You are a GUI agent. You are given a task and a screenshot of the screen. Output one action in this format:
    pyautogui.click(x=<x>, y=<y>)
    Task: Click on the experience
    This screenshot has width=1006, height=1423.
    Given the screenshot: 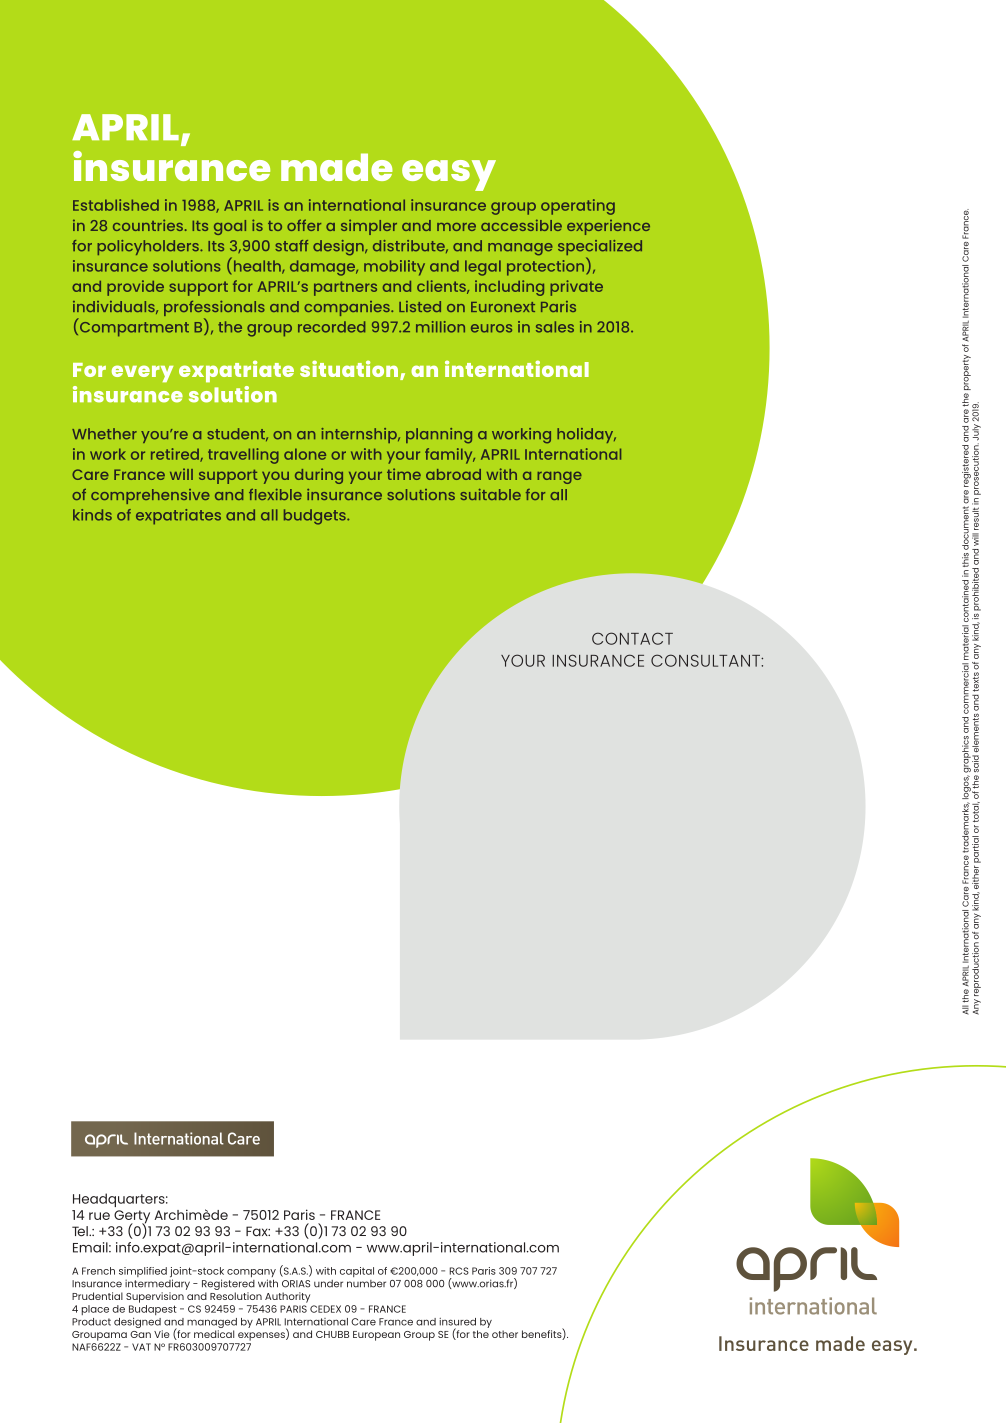 What is the action you would take?
    pyautogui.click(x=608, y=227)
